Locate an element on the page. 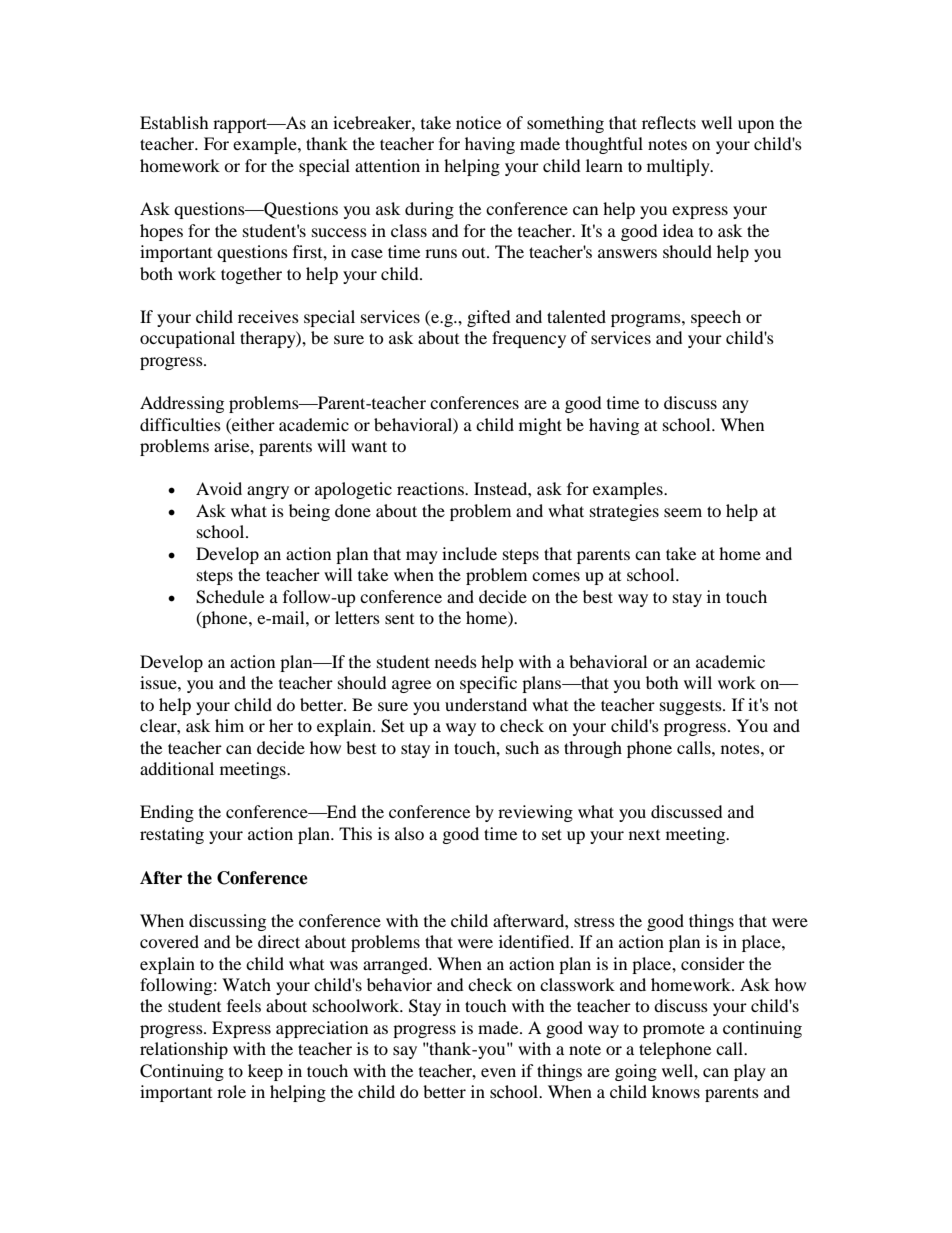 Image resolution: width=952 pixels, height=1233 pixels. multiply is located at coordinates (679, 167).
